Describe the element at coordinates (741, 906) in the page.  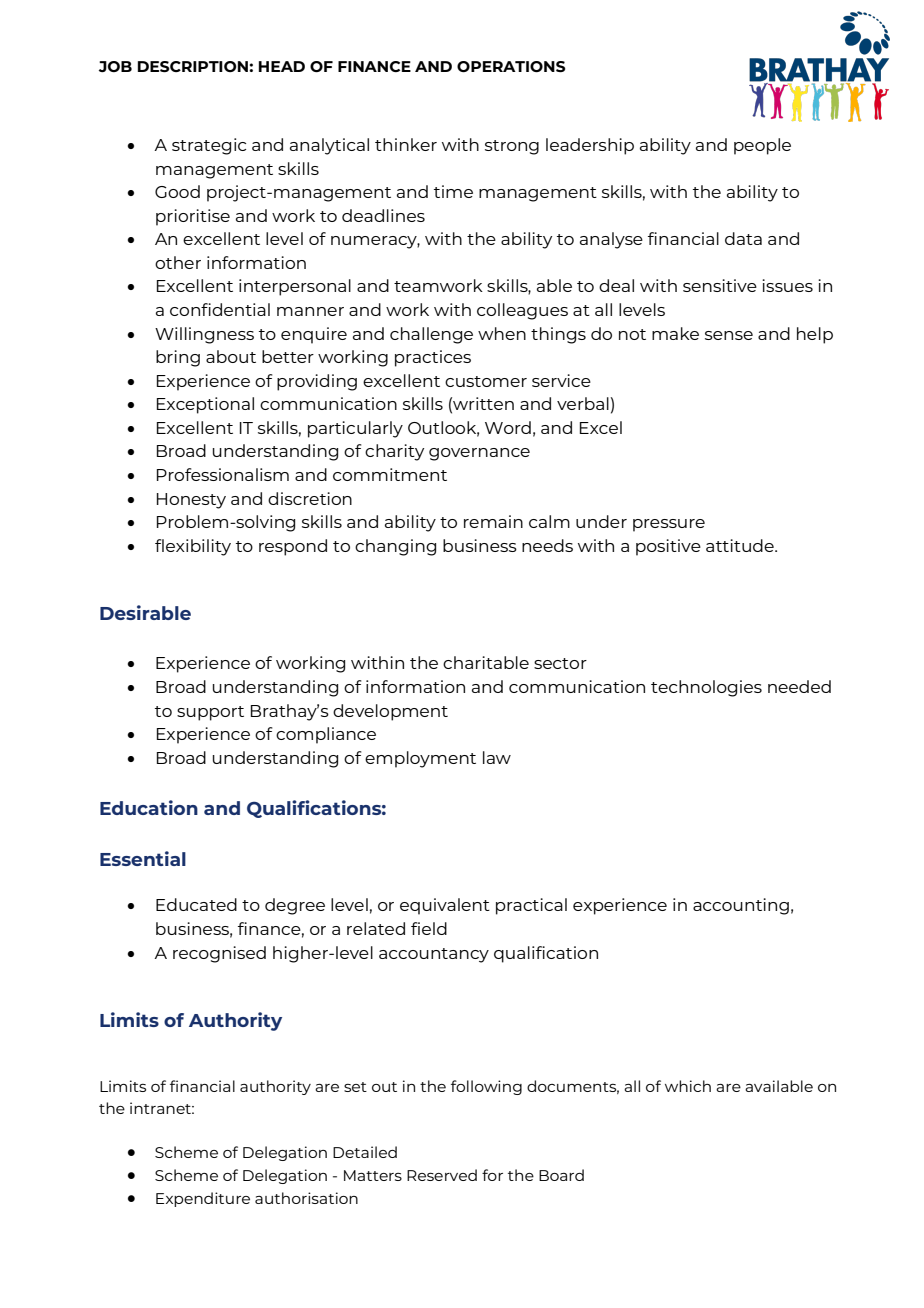
I see `accounting` at that location.
